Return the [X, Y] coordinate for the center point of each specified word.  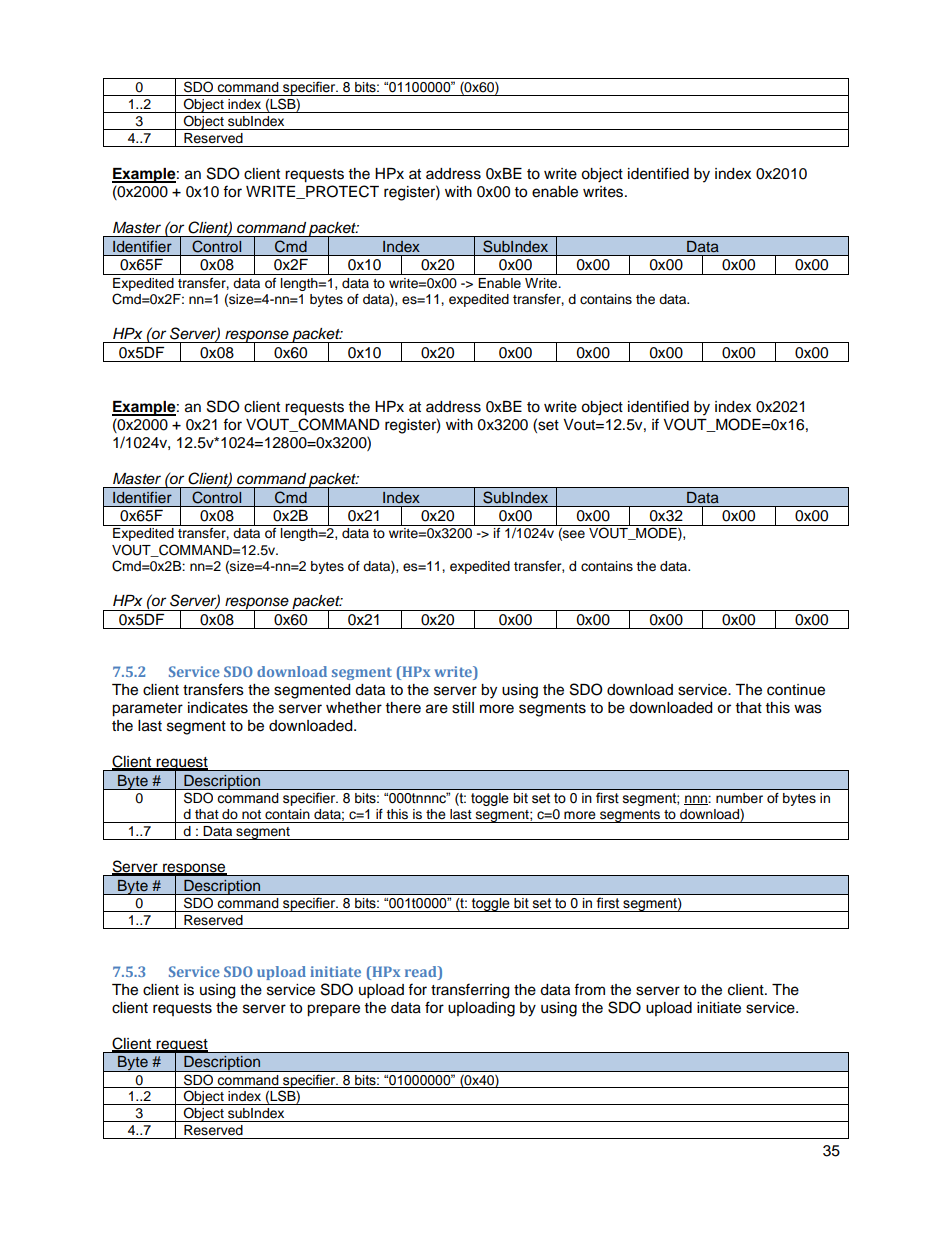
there [403, 708]
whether [354, 708]
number [739, 798]
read [422, 971]
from [589, 989]
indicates [218, 708]
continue [796, 690]
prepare [333, 1010]
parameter [147, 710]
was [808, 709]
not [251, 814]
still [463, 708]
